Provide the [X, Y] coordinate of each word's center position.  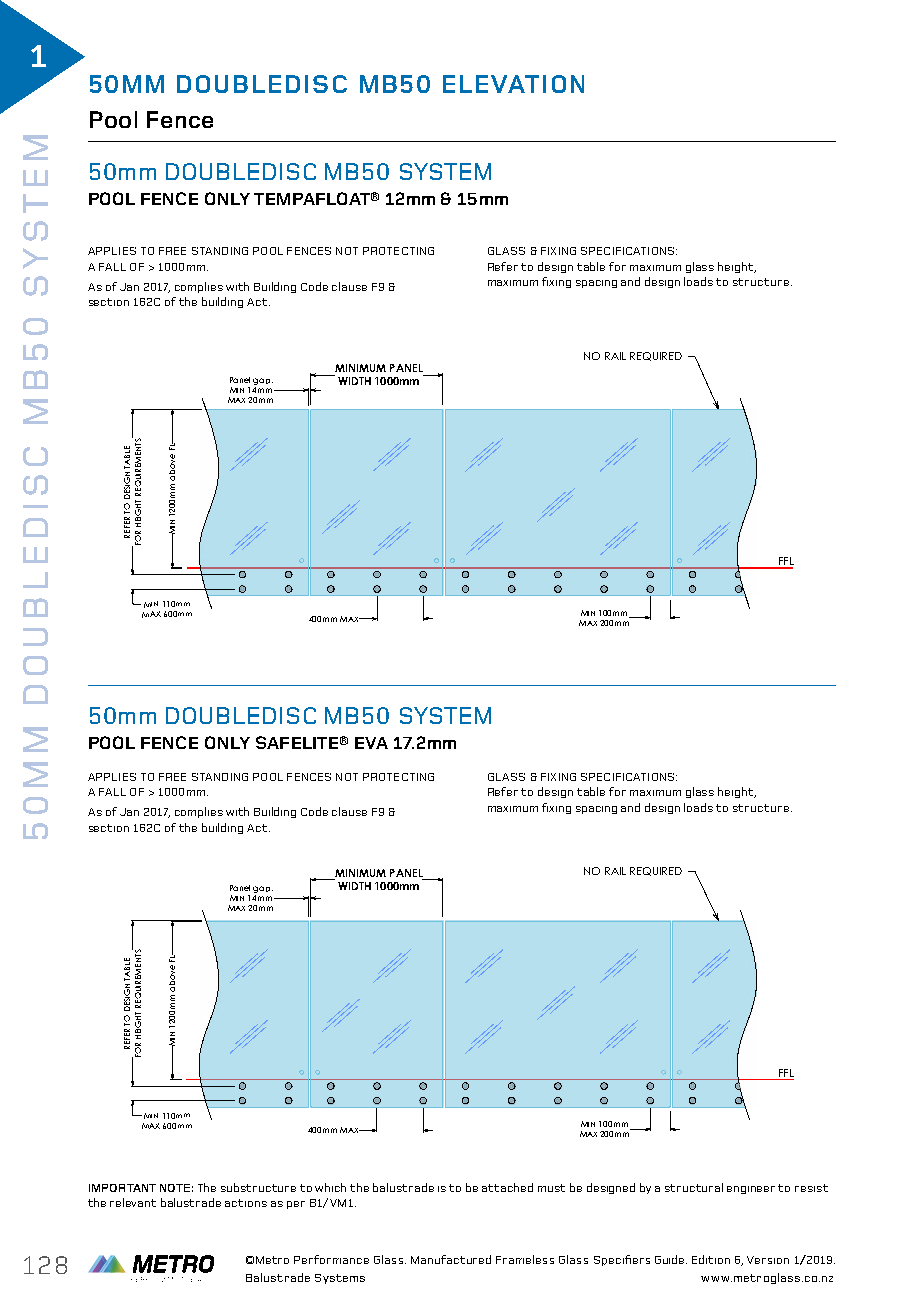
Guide [671, 1259]
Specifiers [622, 1260]
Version [768, 1260]
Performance [331, 1259]
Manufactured [451, 1259]
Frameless [525, 1259]
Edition [711, 1259]
